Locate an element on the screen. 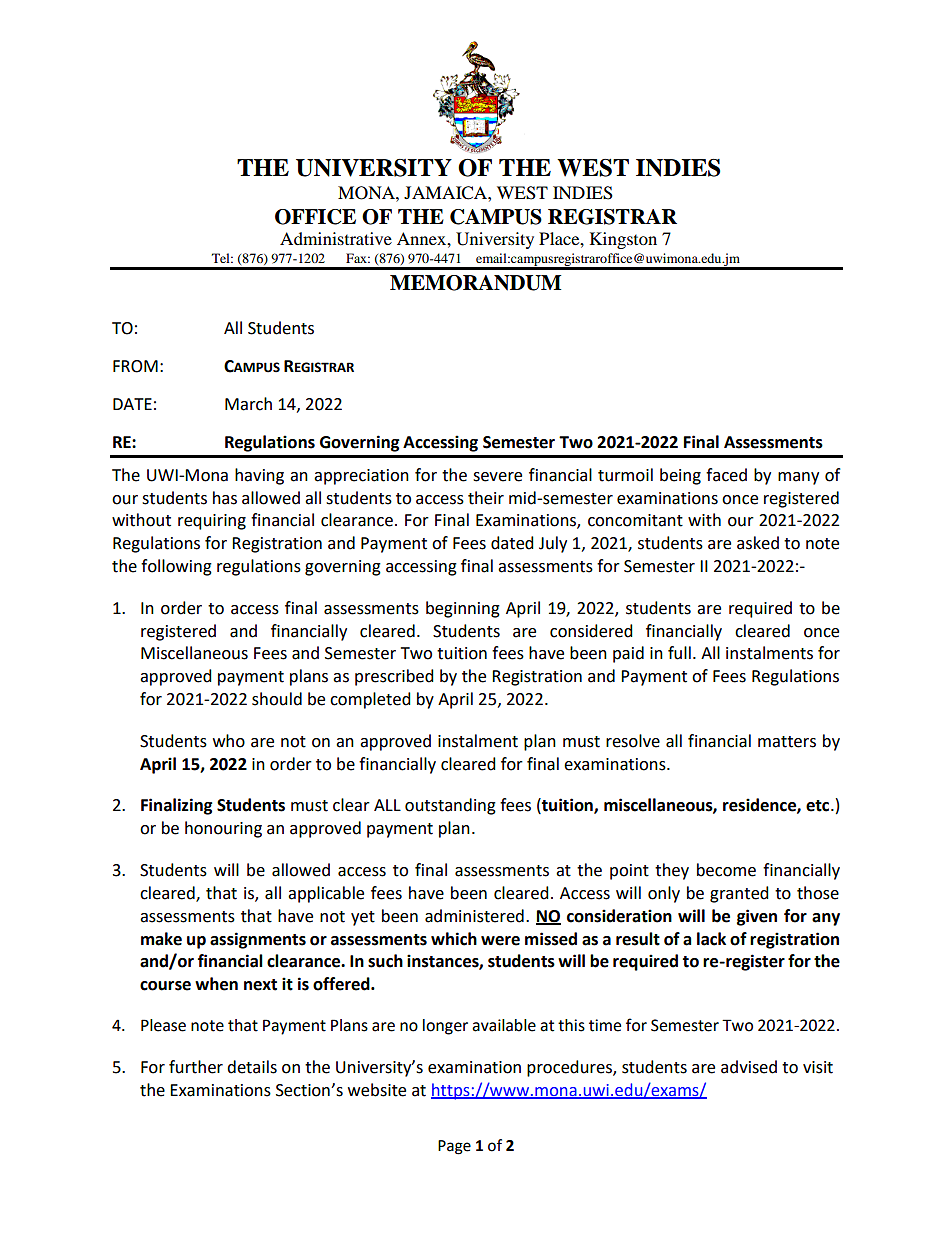  should is located at coordinates (277, 699).
